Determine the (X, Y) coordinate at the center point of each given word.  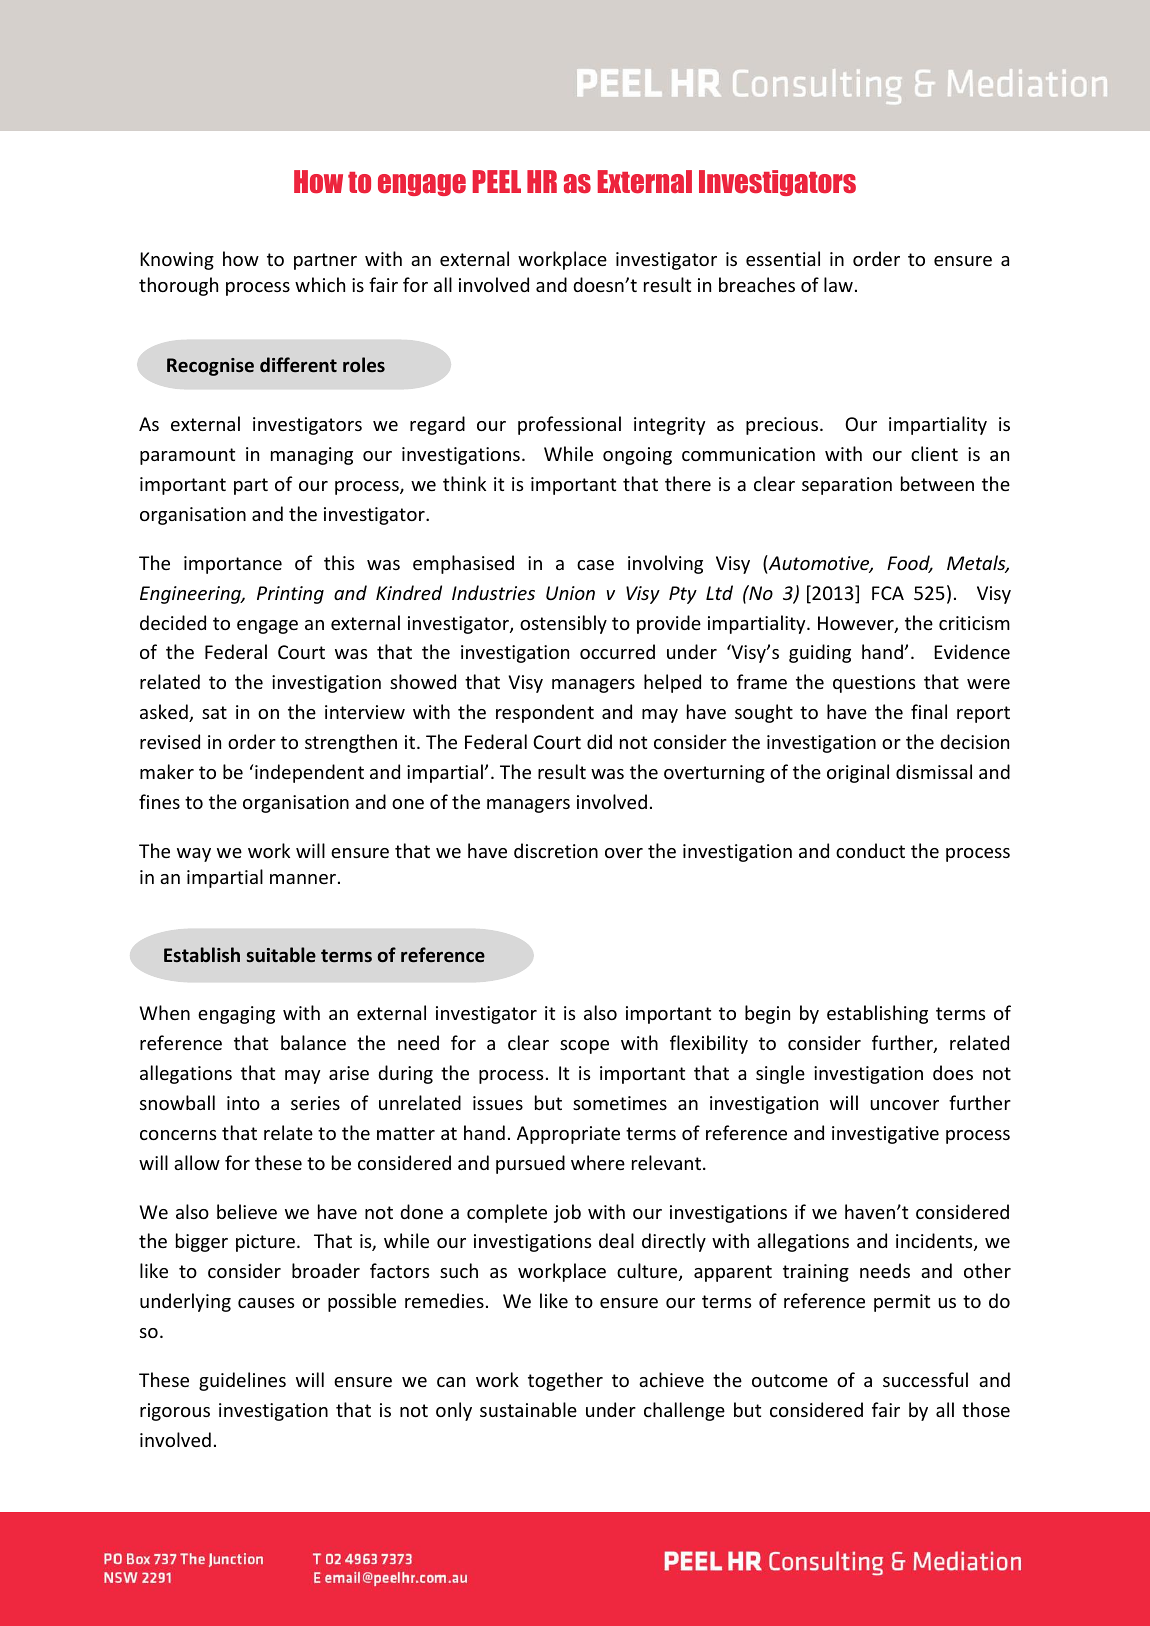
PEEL (497, 181)
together (565, 1381)
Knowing (177, 261)
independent (309, 773)
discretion (556, 850)
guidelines (242, 1381)
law (838, 284)
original (858, 773)
